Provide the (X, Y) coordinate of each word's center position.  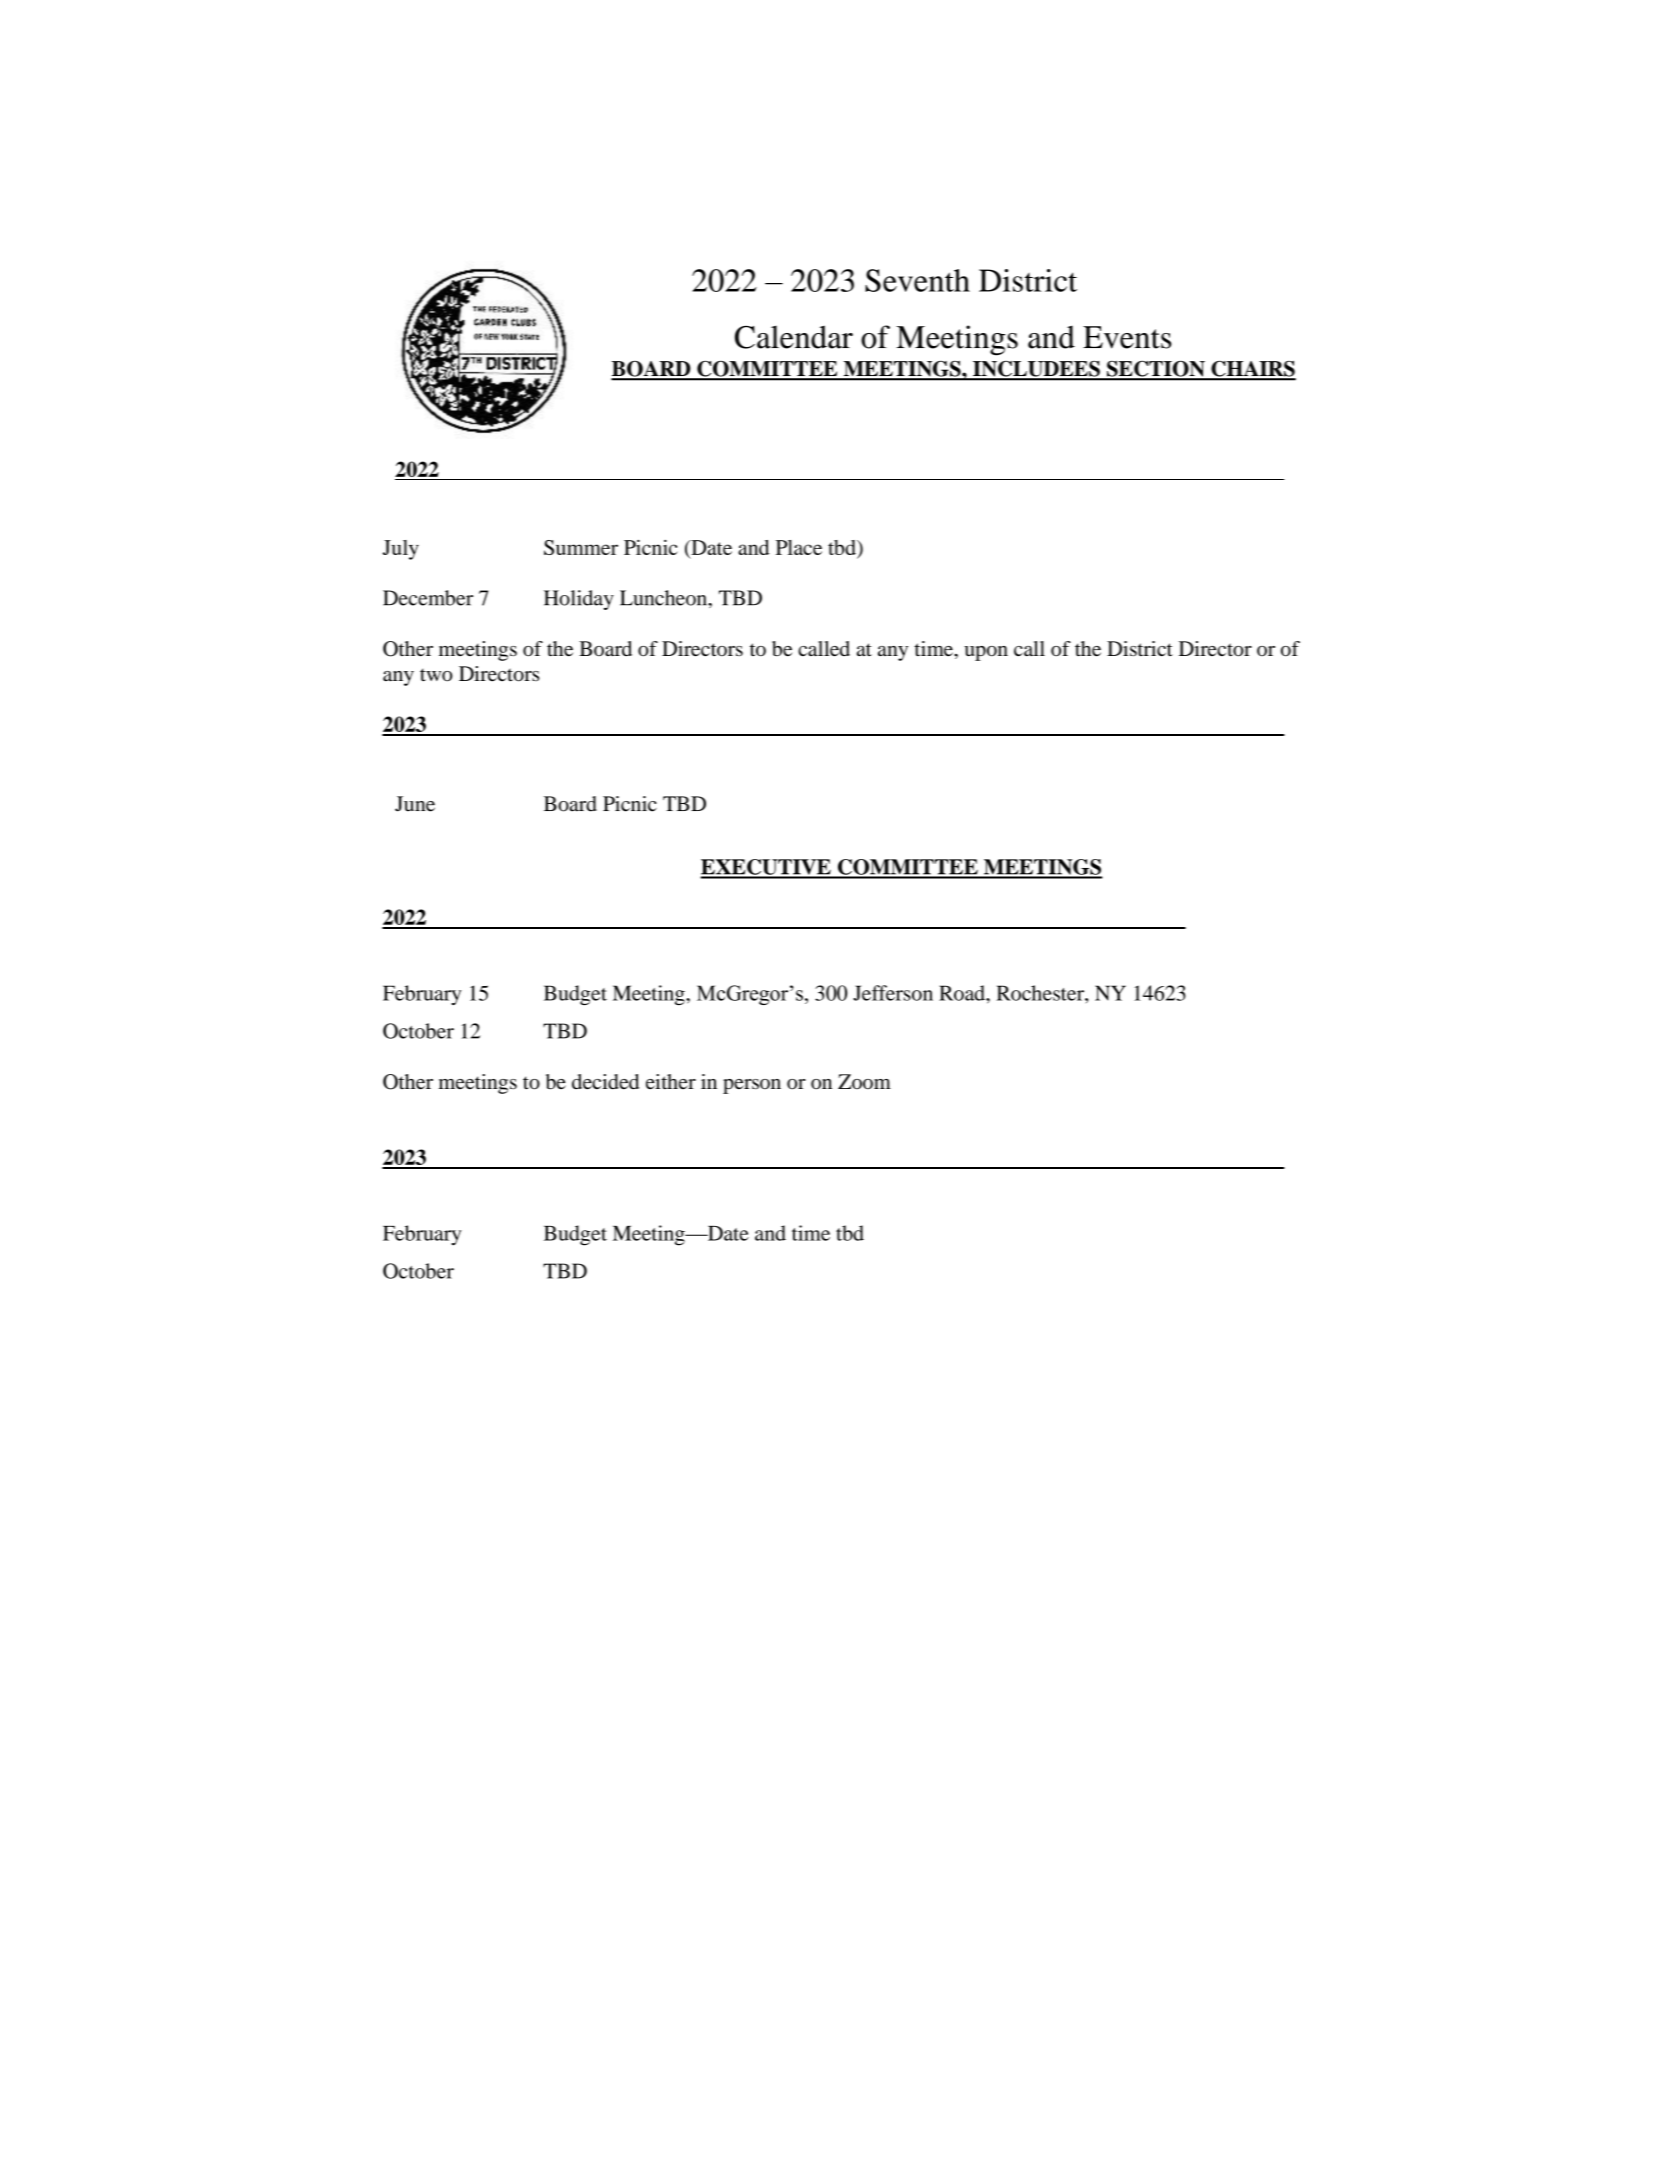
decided (605, 1082)
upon (986, 653)
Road (963, 993)
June (415, 804)
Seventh (917, 280)
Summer (581, 547)
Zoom (864, 1081)
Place (799, 547)
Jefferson (893, 993)
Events (1127, 337)
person (752, 1086)
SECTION (1156, 370)
